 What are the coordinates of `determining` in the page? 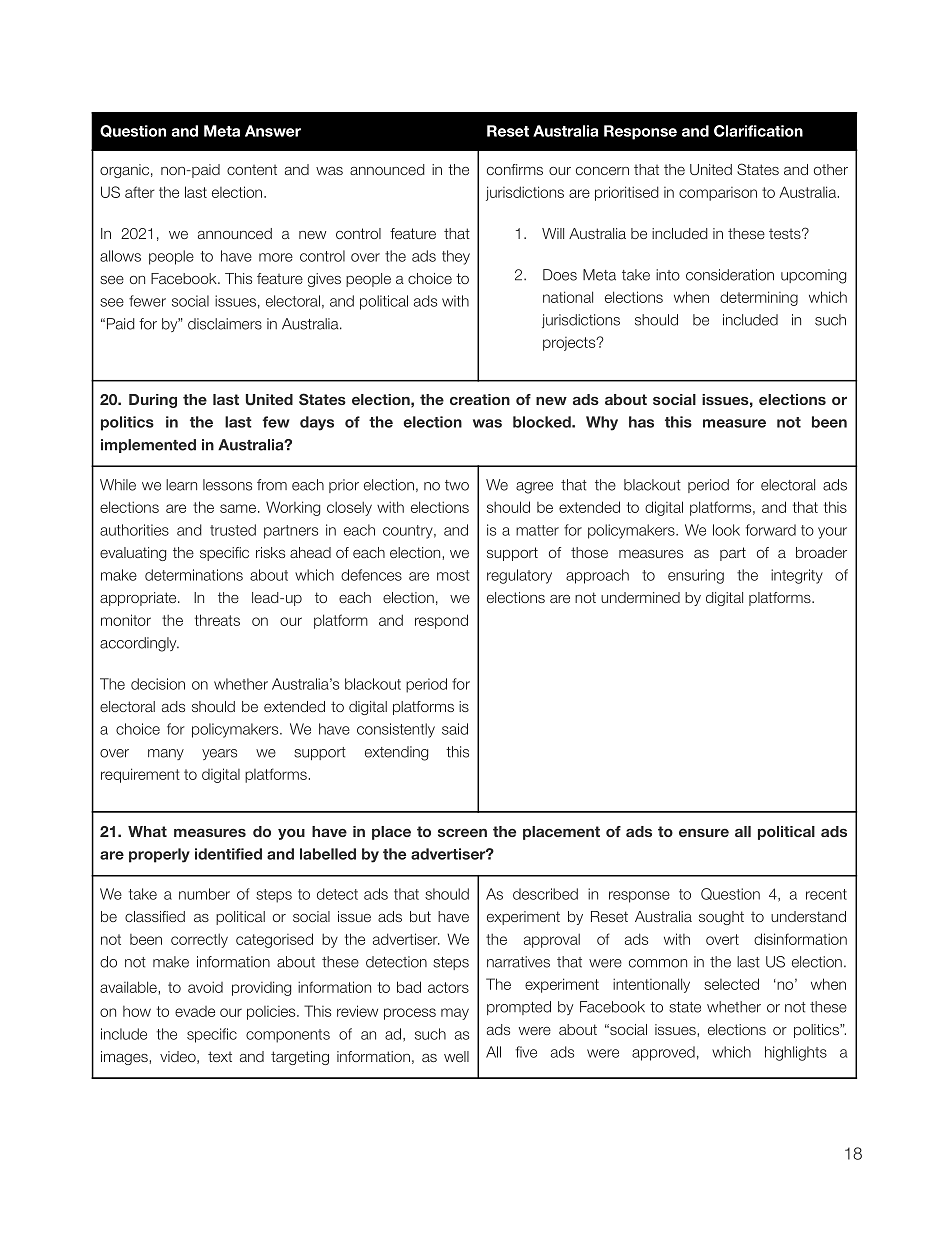 It's located at (759, 298).
